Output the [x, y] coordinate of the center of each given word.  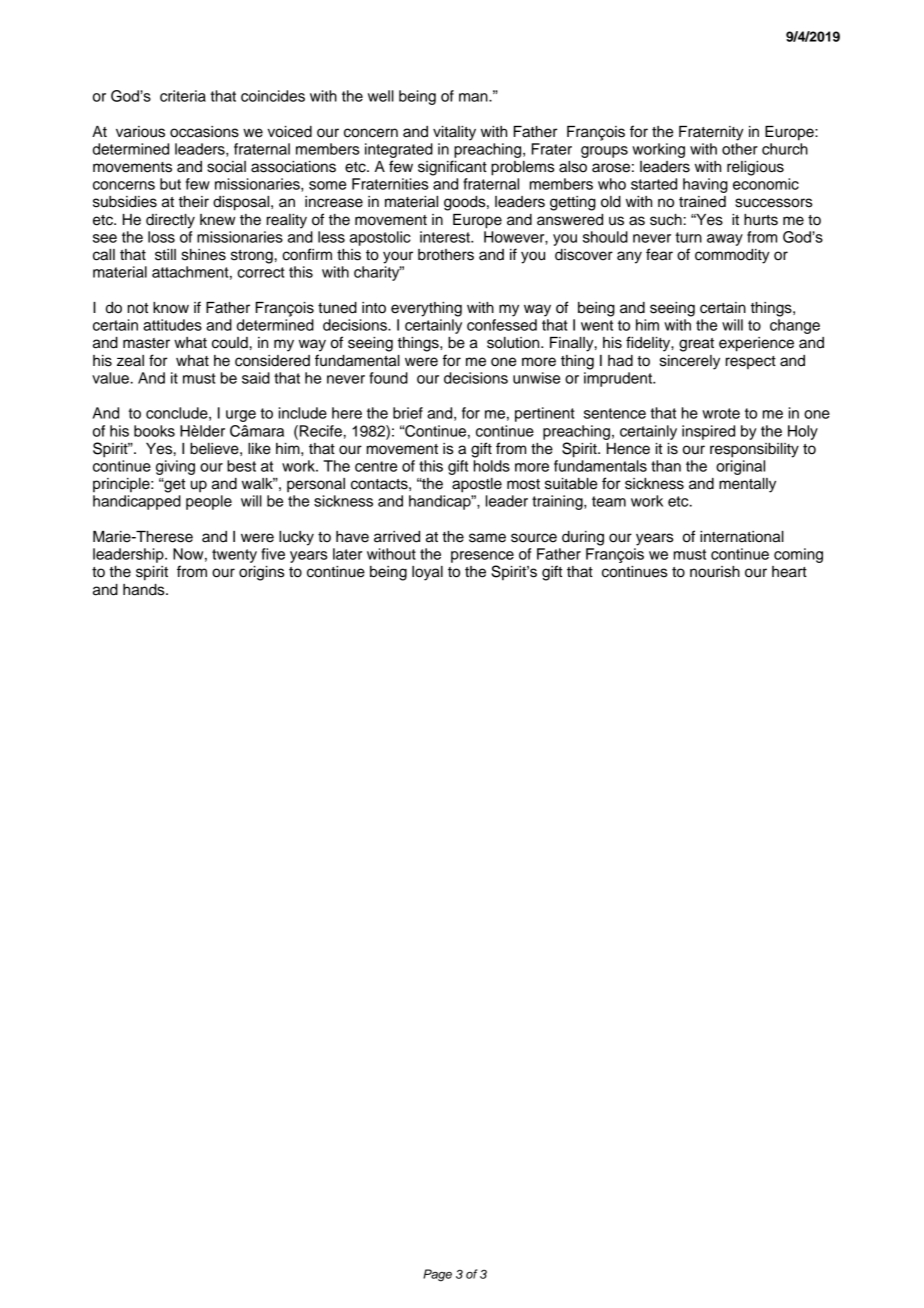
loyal [427, 573]
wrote [721, 413]
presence [482, 557]
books [154, 431]
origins [261, 573]
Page [437, 1275]
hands [145, 590]
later [347, 554]
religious [755, 168]
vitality [454, 133]
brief [408, 413]
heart [789, 572]
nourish [715, 572]
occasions [204, 132]
